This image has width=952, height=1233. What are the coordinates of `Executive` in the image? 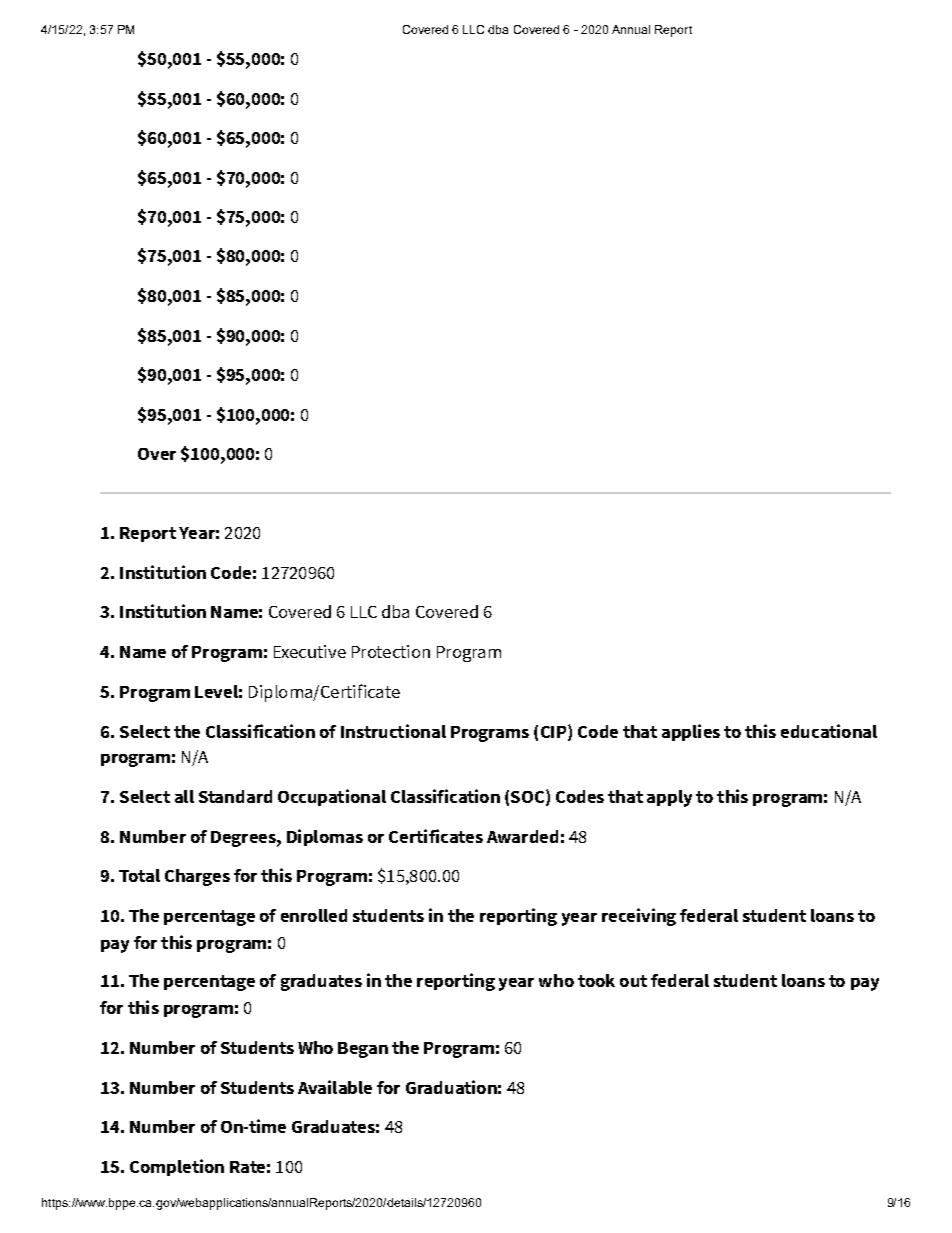 It's located at (310, 651).
